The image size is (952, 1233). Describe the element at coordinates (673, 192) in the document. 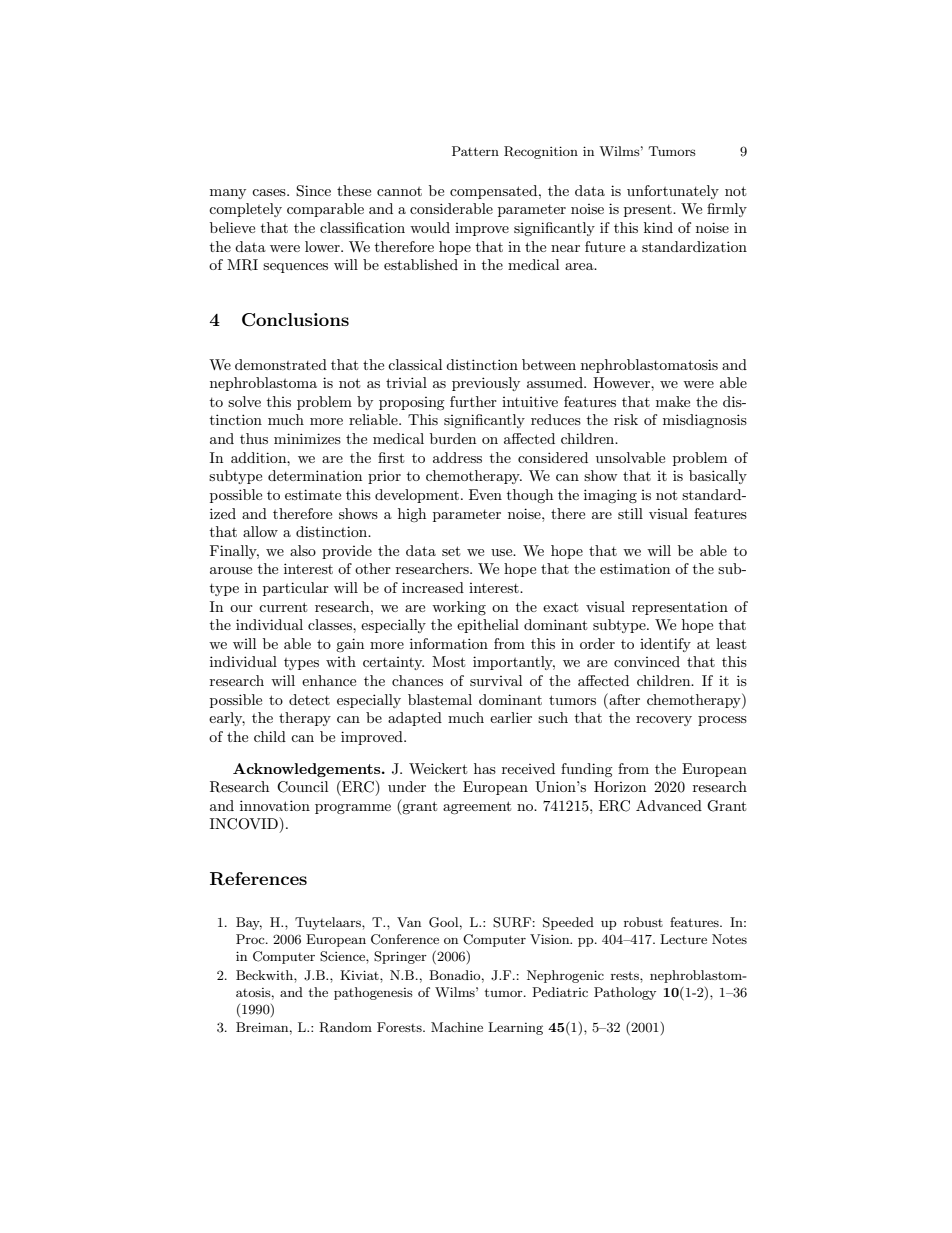

I see `unfortunately` at that location.
